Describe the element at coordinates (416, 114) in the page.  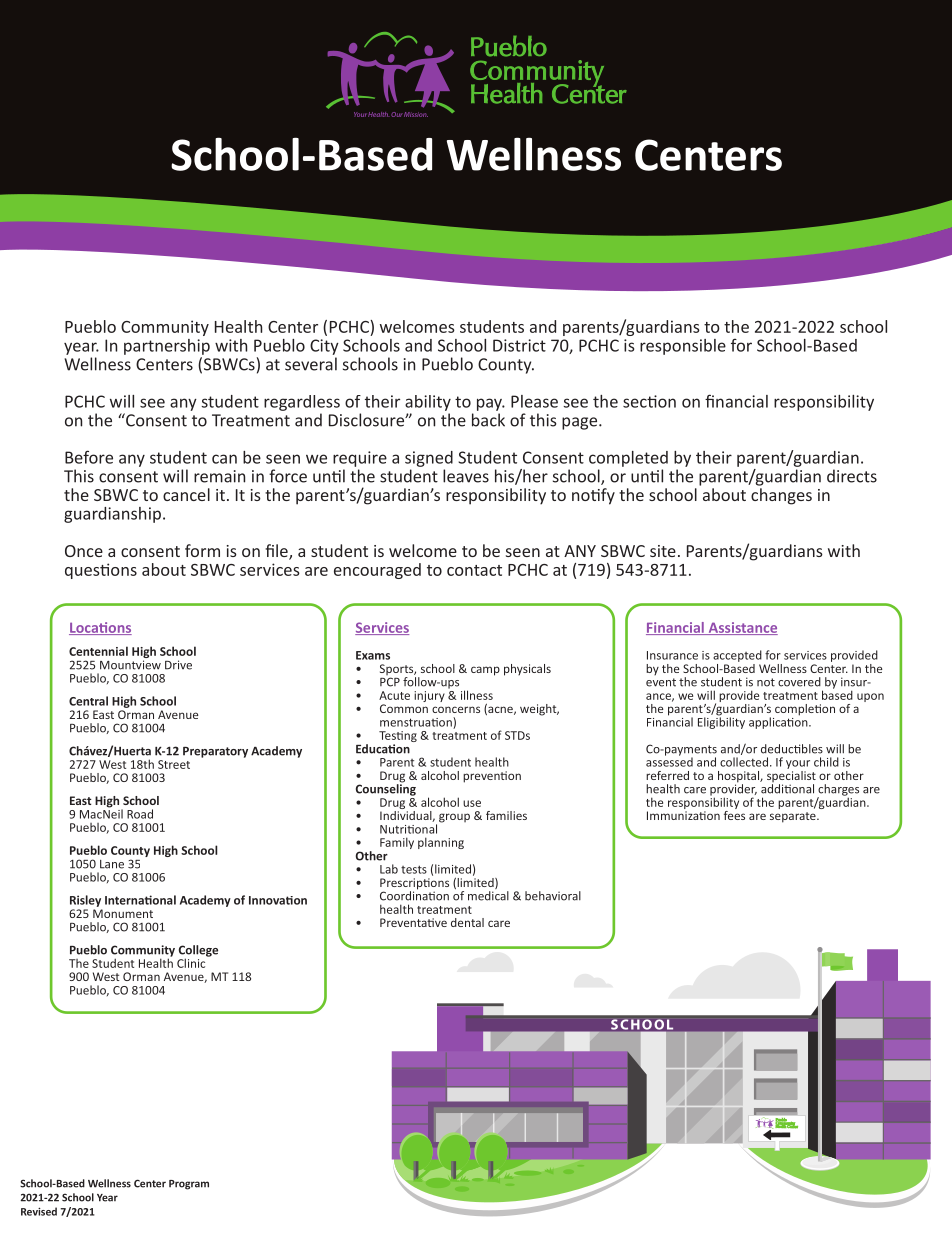
I see `Mission` at that location.
